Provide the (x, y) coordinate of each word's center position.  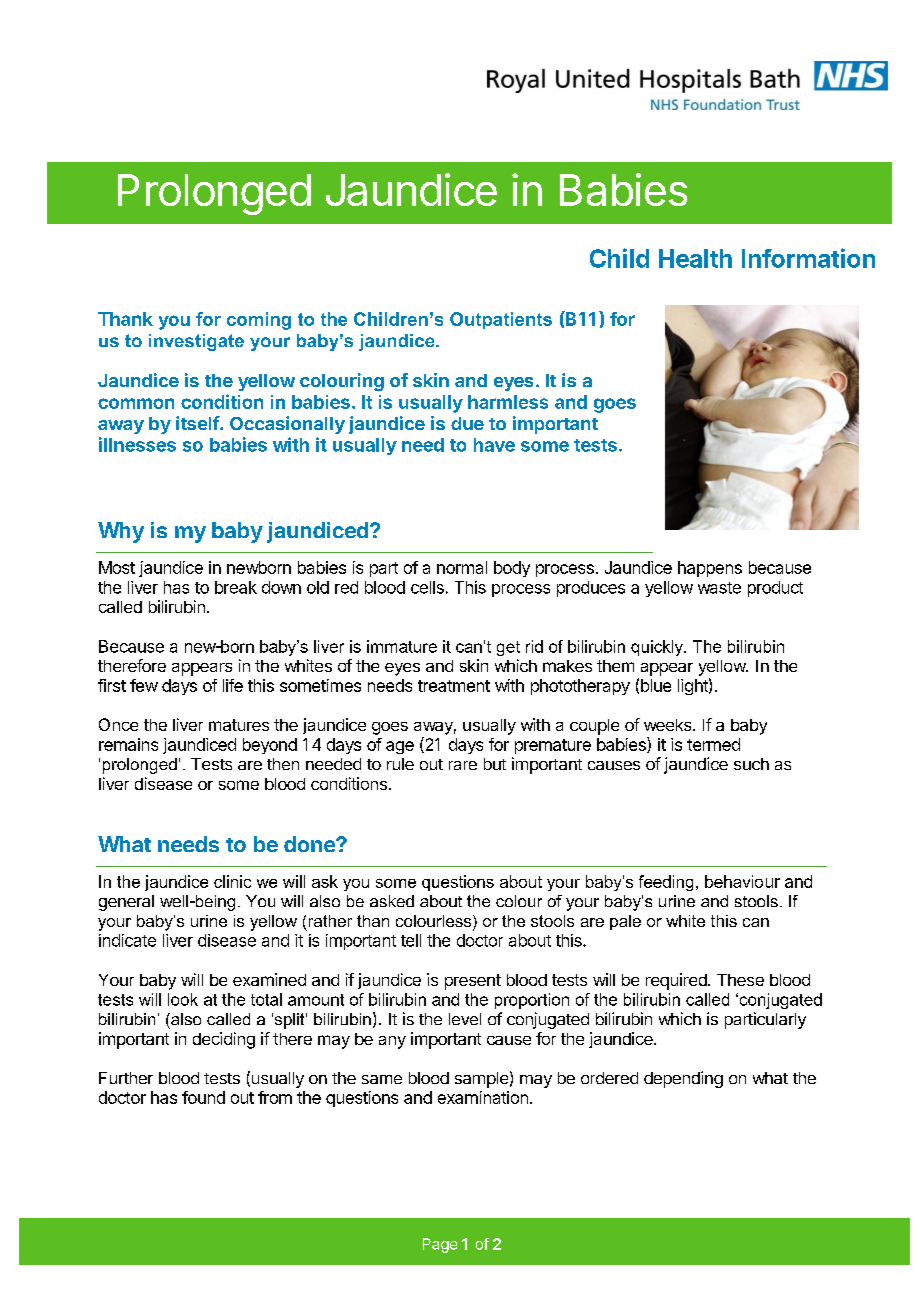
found (203, 1097)
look (183, 999)
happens (710, 569)
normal (462, 567)
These (740, 980)
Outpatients (501, 320)
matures (239, 725)
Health (695, 258)
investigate (196, 342)
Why (121, 532)
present (473, 982)
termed (713, 744)
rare (463, 765)
